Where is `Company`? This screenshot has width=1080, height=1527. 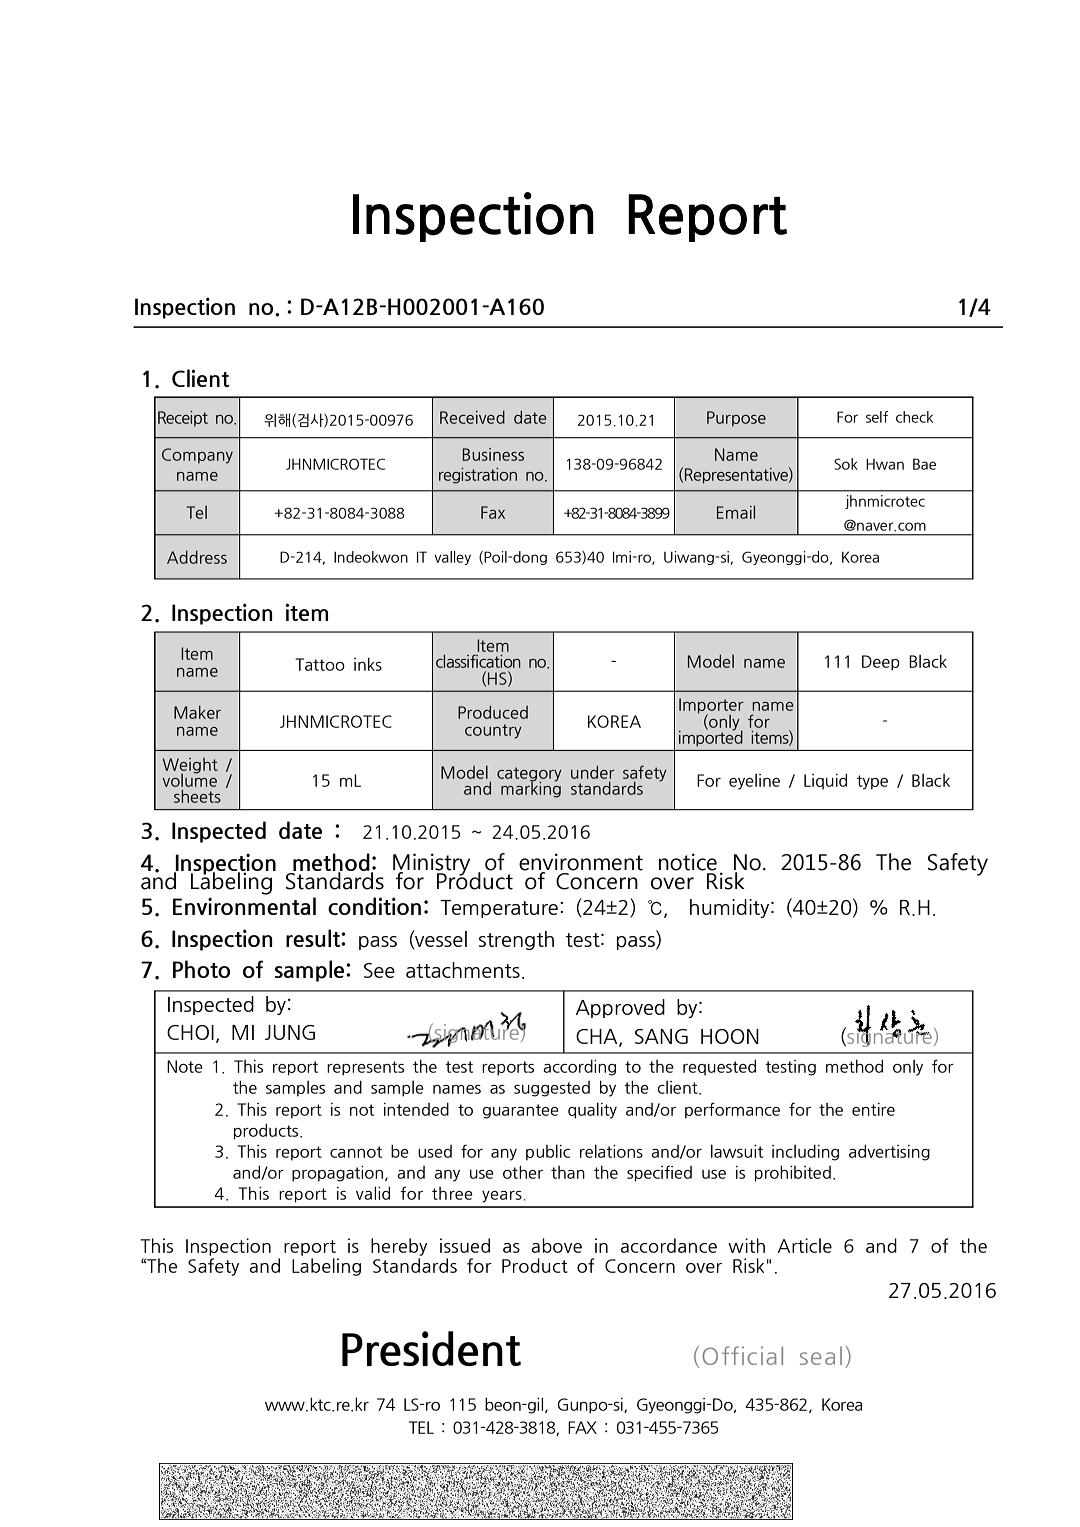
Company is located at coordinates (197, 456).
